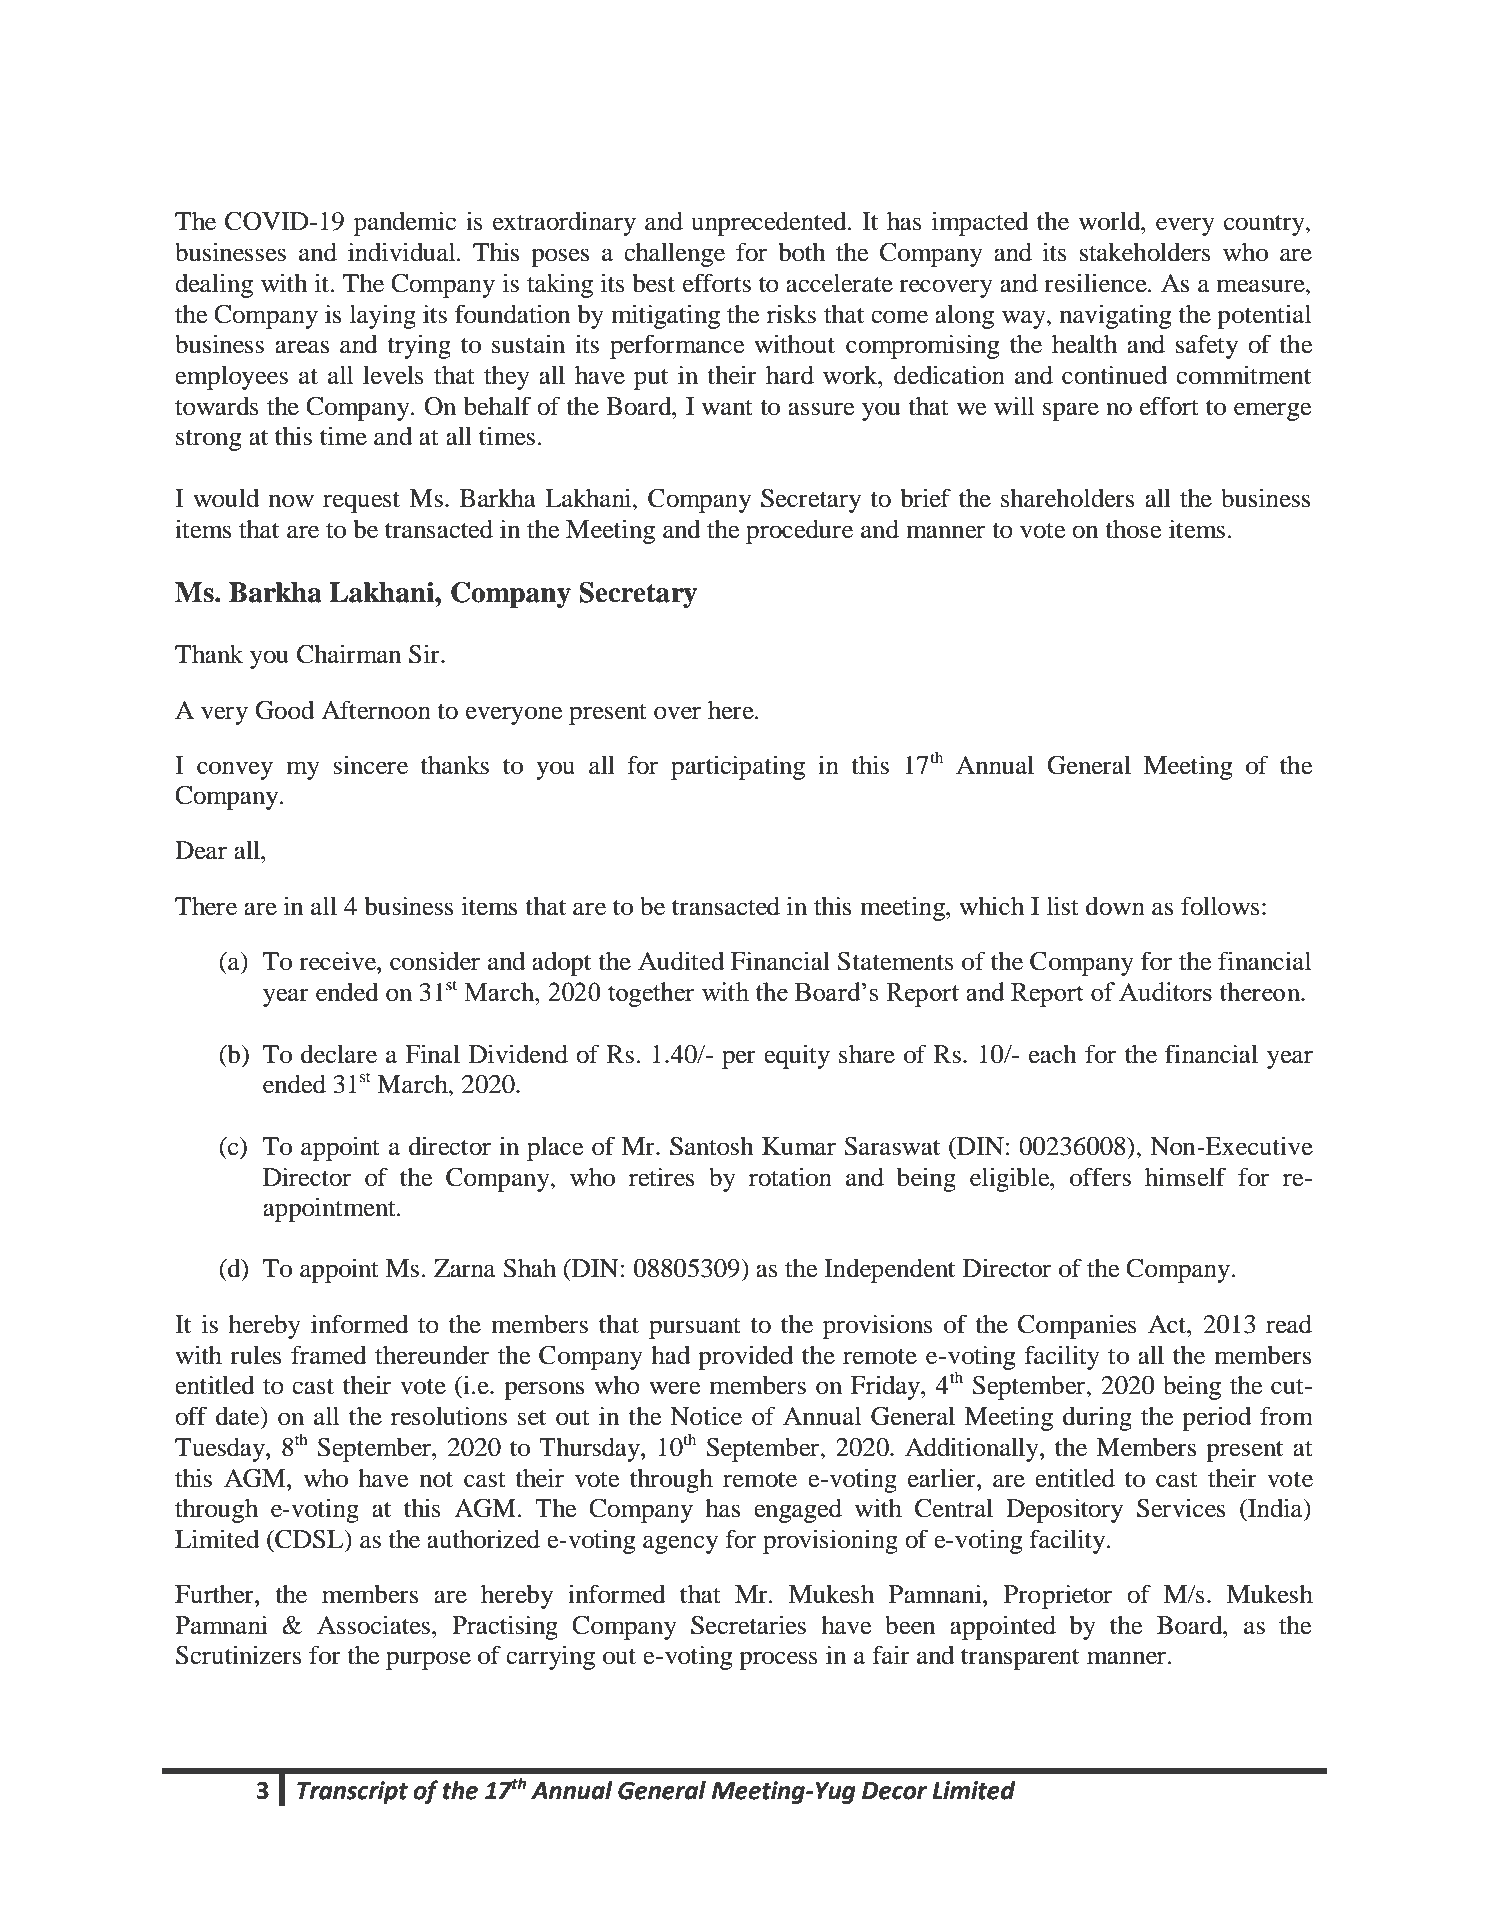 The width and height of the document is (1488, 1926). I want to click on Notice, so click(706, 1416).
